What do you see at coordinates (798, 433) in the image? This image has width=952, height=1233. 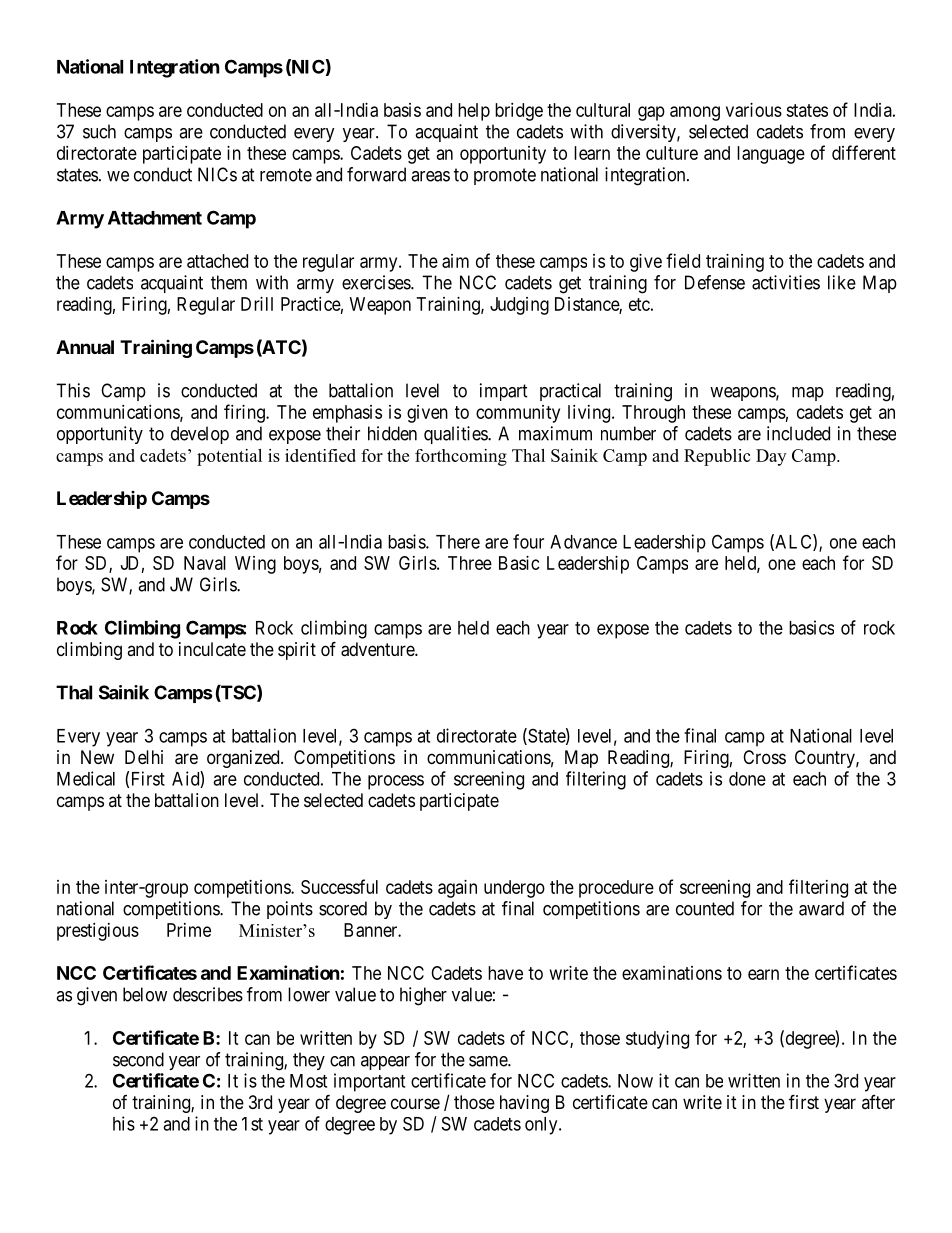 I see `included` at bounding box center [798, 433].
